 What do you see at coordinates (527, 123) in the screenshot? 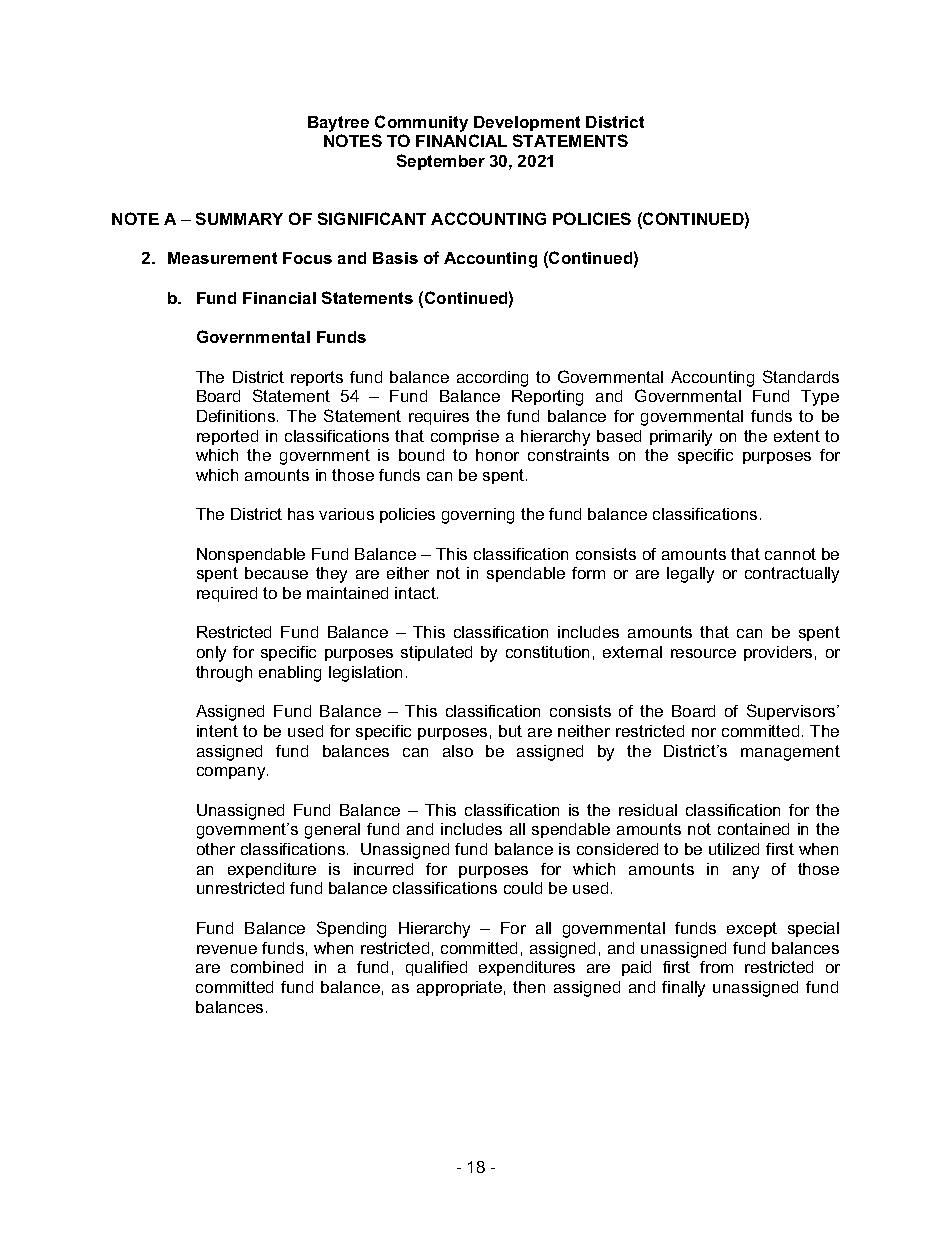
I see `Development` at bounding box center [527, 123].
